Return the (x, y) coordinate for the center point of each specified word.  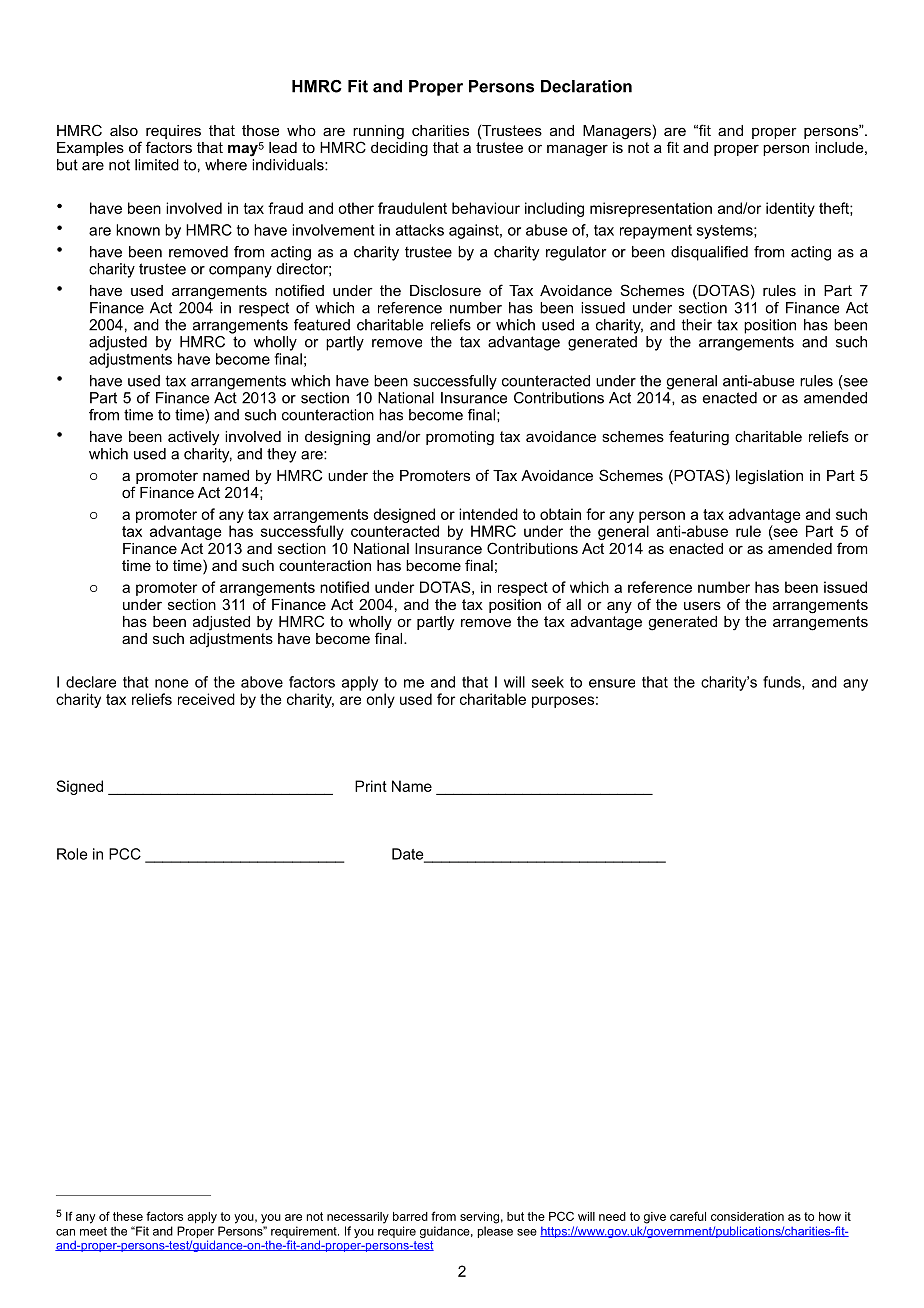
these (128, 1216)
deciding (399, 149)
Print (371, 786)
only (380, 700)
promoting (460, 438)
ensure (612, 683)
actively (193, 438)
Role (72, 854)
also (124, 130)
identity (790, 209)
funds (783, 683)
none (171, 683)
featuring (699, 438)
